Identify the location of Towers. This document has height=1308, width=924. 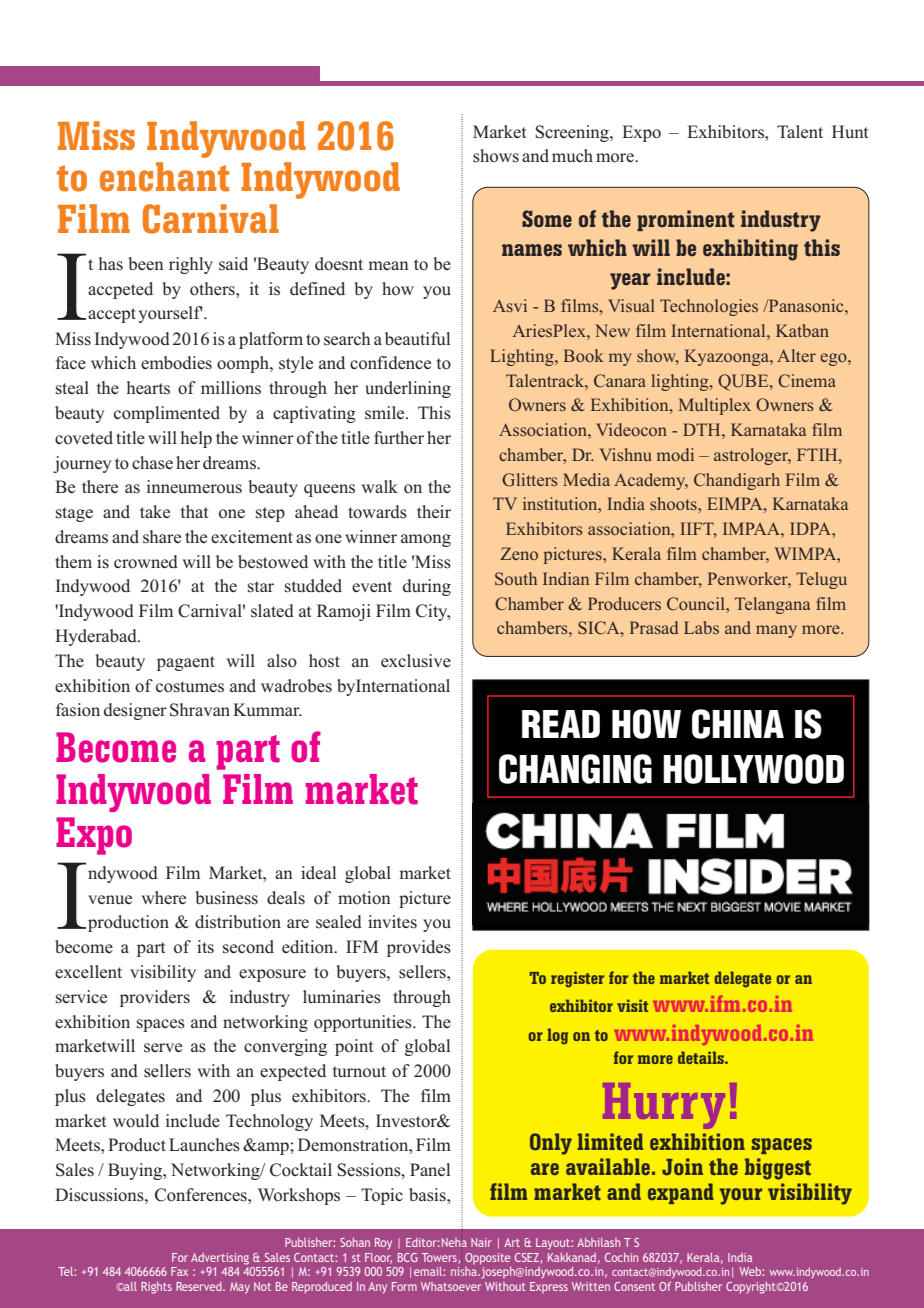
(440, 1258).
